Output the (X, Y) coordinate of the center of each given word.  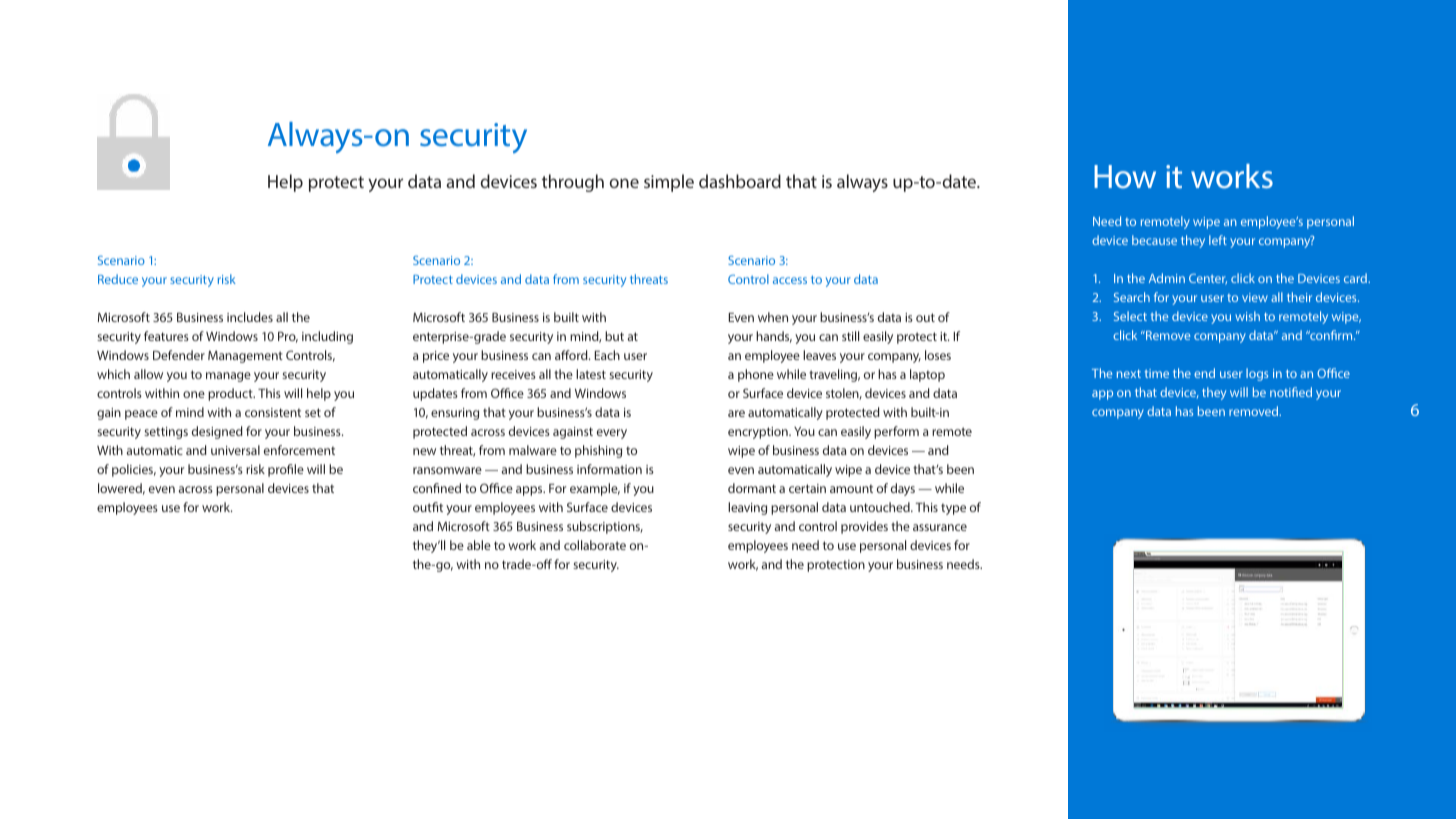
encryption (759, 433)
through (573, 183)
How (1125, 176)
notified (1291, 392)
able (479, 545)
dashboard (740, 181)
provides (864, 527)
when (773, 317)
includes (250, 317)
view (1255, 297)
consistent (273, 412)
